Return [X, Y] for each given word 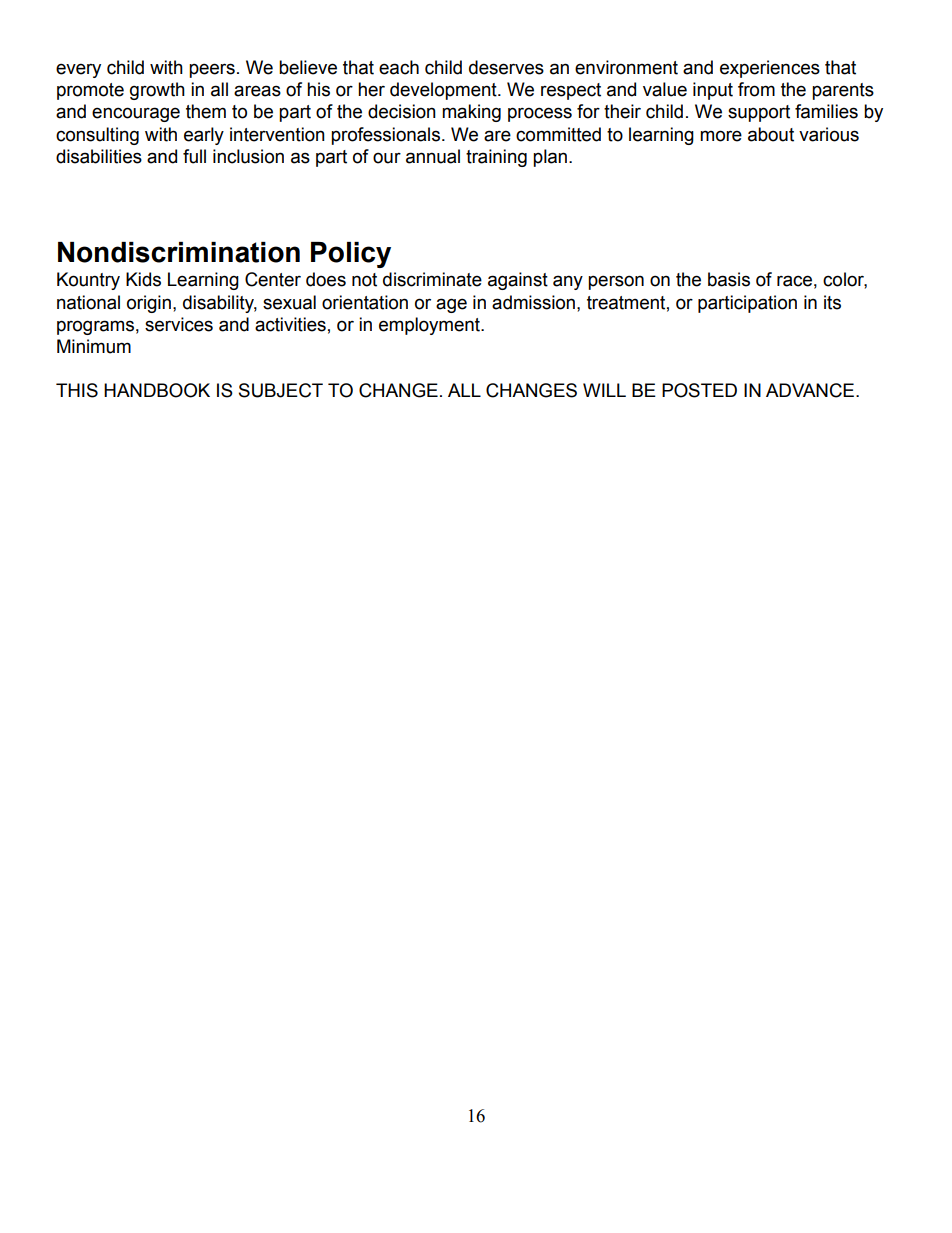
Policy [351, 255]
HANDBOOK [157, 390]
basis [729, 279]
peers [212, 70]
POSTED [699, 390]
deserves [506, 67]
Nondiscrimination [179, 252]
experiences [770, 69]
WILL [604, 390]
